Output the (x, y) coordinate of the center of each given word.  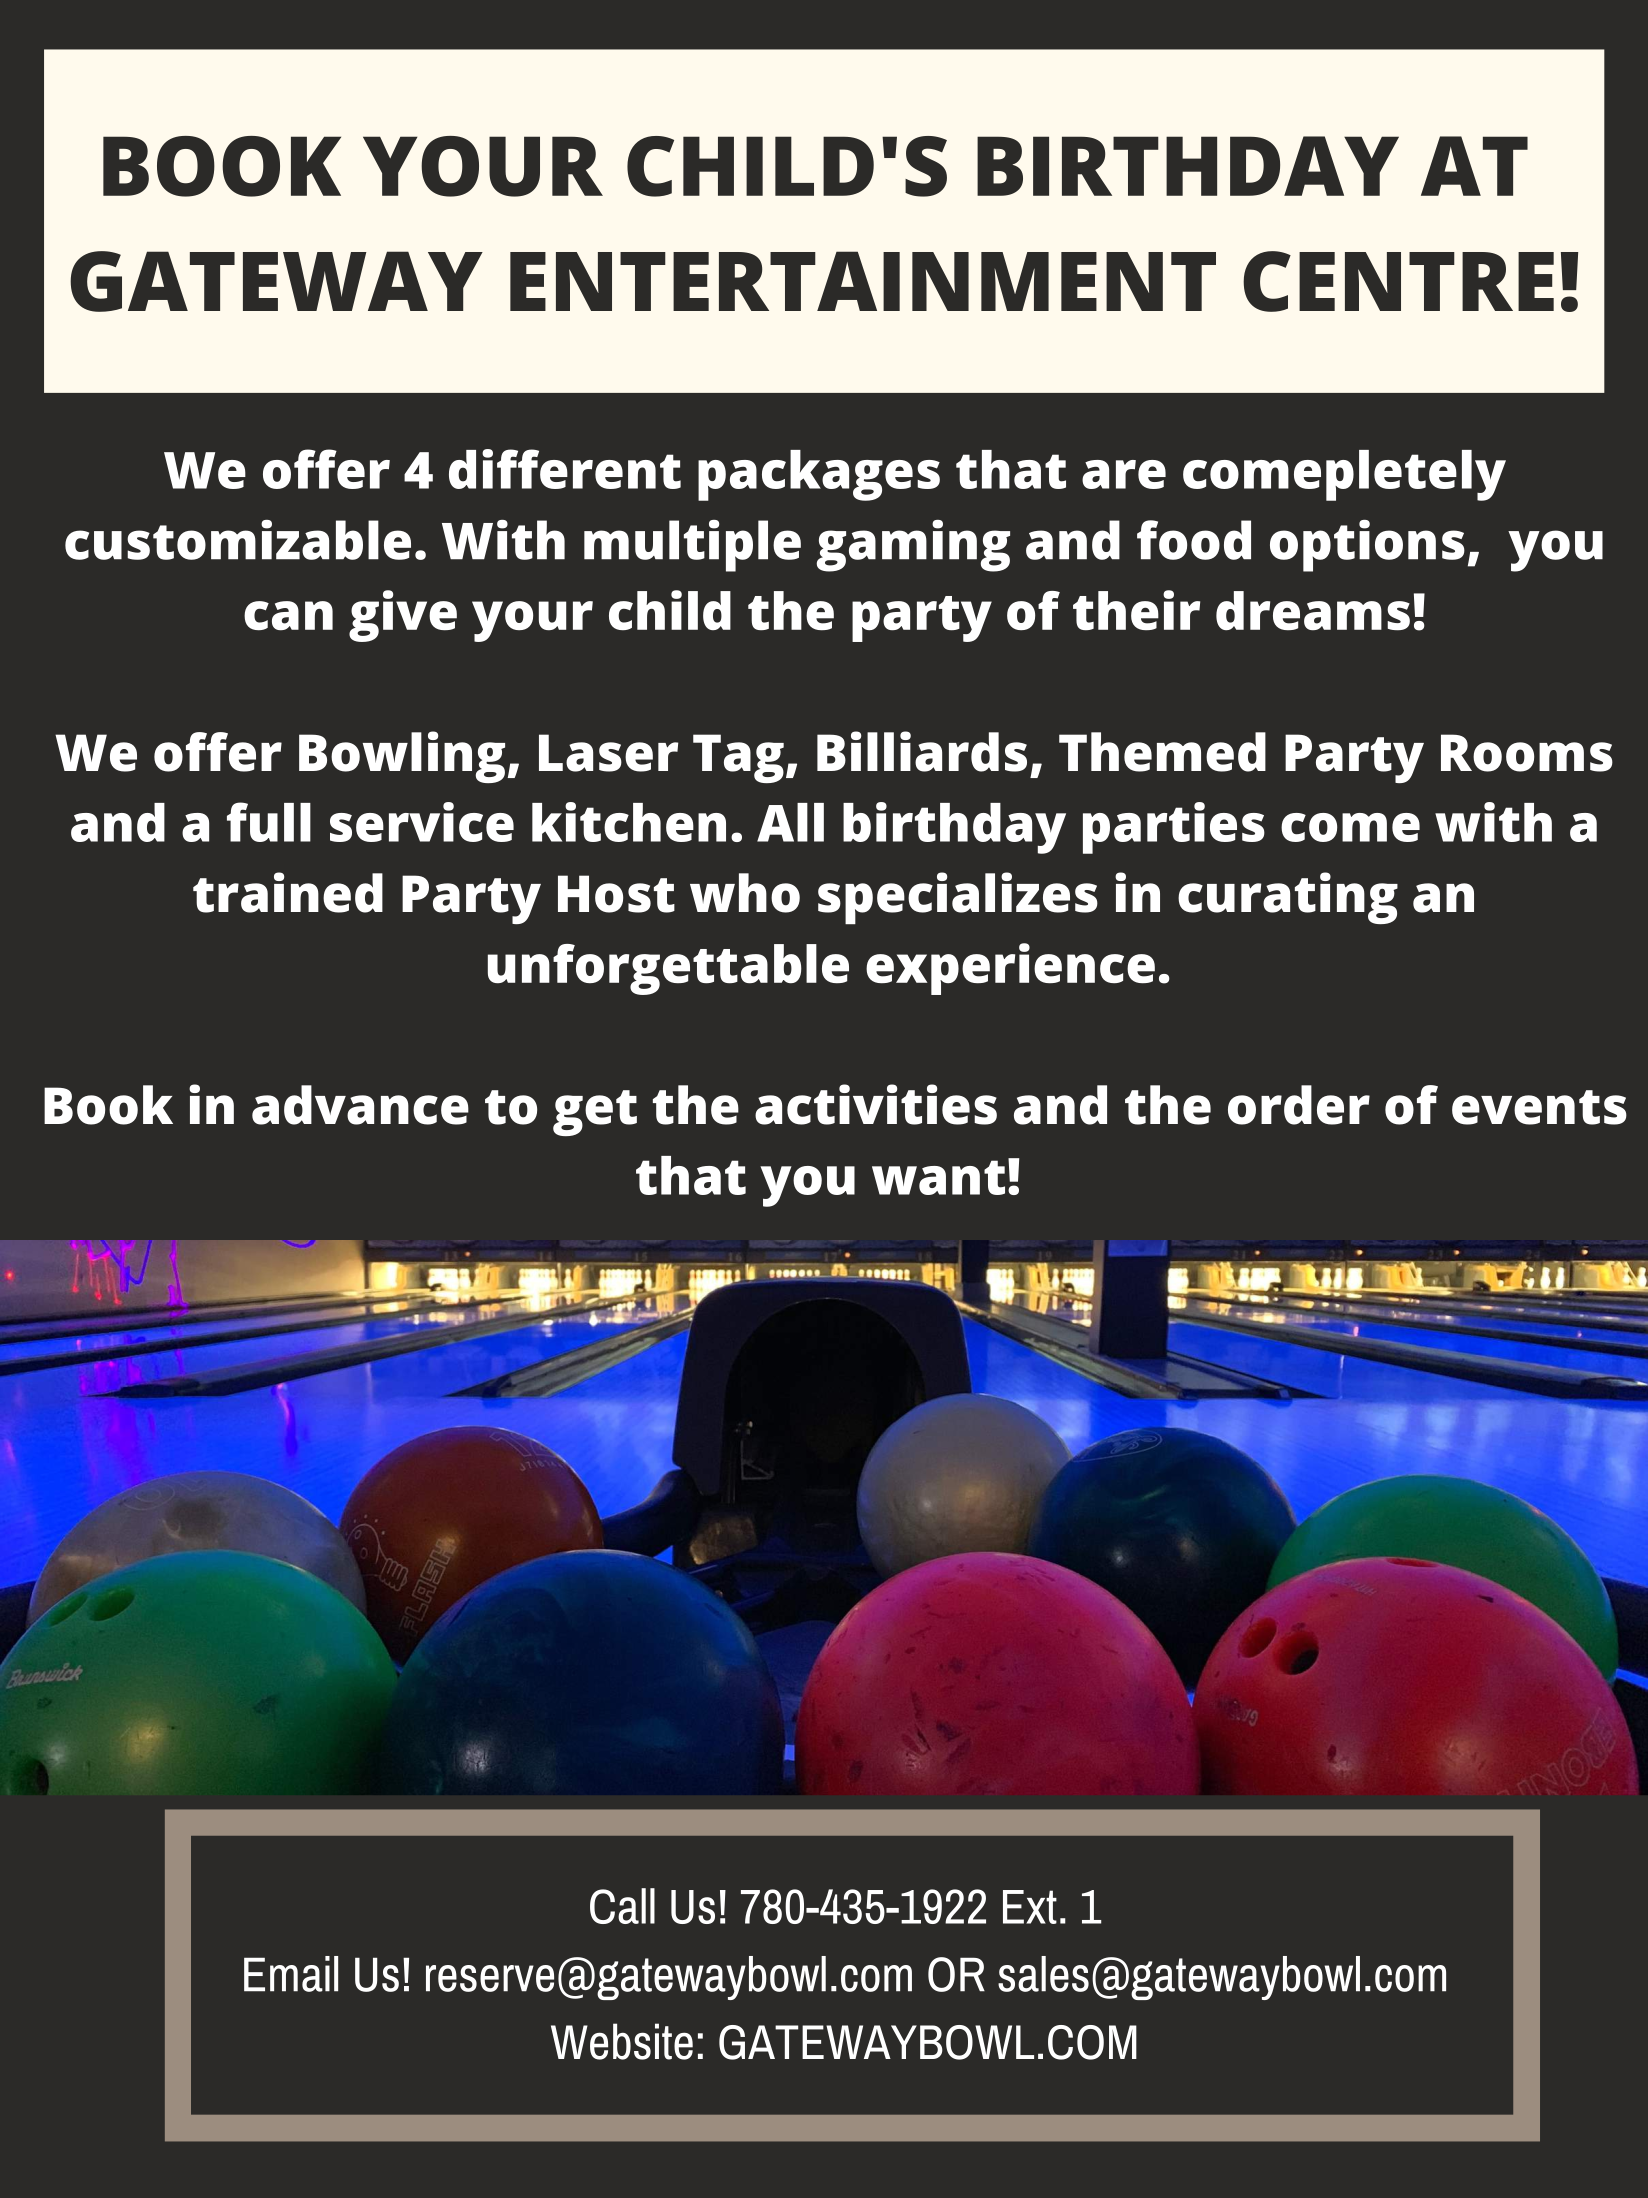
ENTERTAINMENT (863, 281)
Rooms (1527, 753)
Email (291, 1974)
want (938, 1177)
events (1539, 1107)
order (1299, 1105)
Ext (1030, 1907)
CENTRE (1398, 281)
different (565, 469)
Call (622, 1906)
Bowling (402, 757)
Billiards (922, 751)
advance (360, 1105)
